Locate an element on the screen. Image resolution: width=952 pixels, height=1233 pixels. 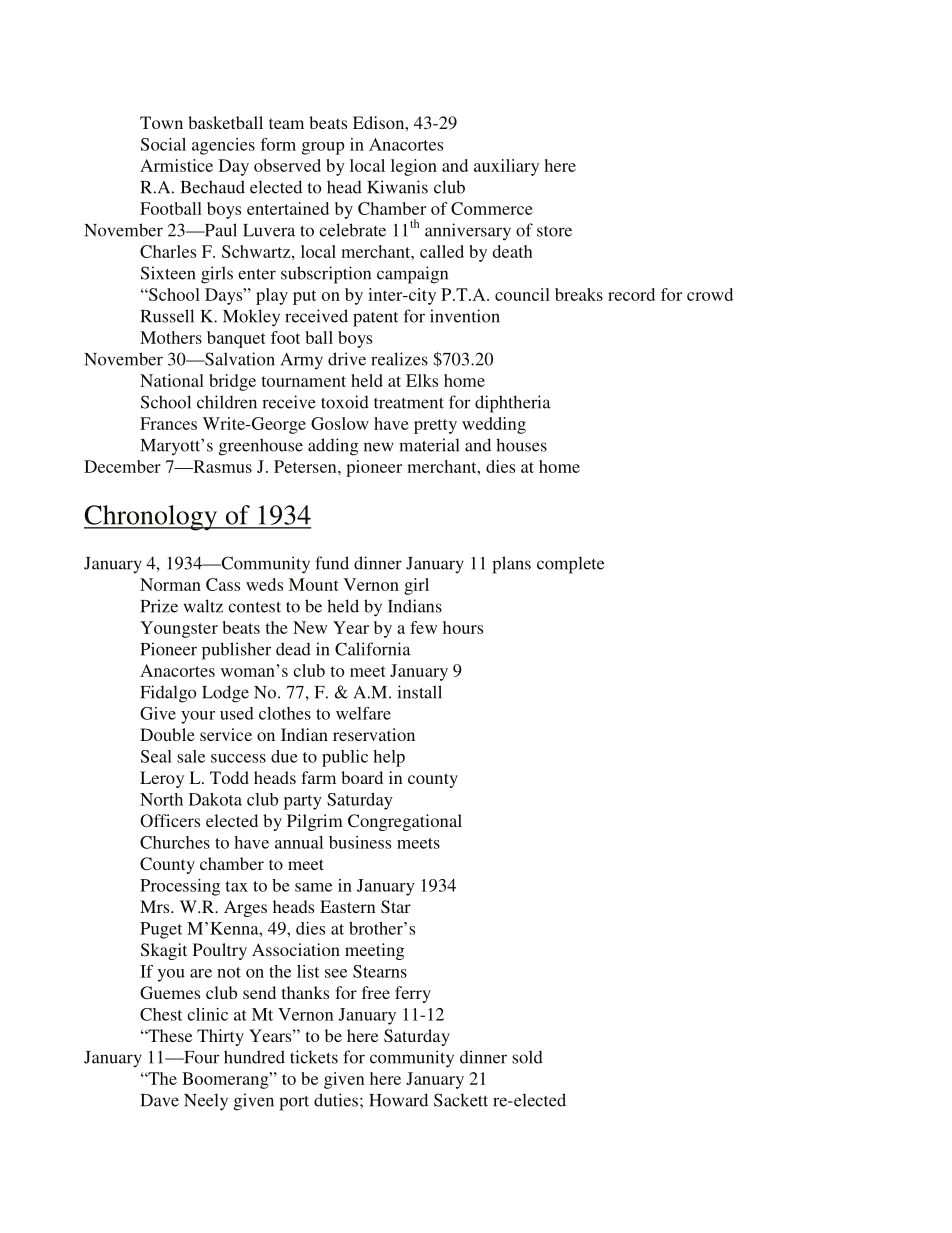
legion is located at coordinates (414, 167).
